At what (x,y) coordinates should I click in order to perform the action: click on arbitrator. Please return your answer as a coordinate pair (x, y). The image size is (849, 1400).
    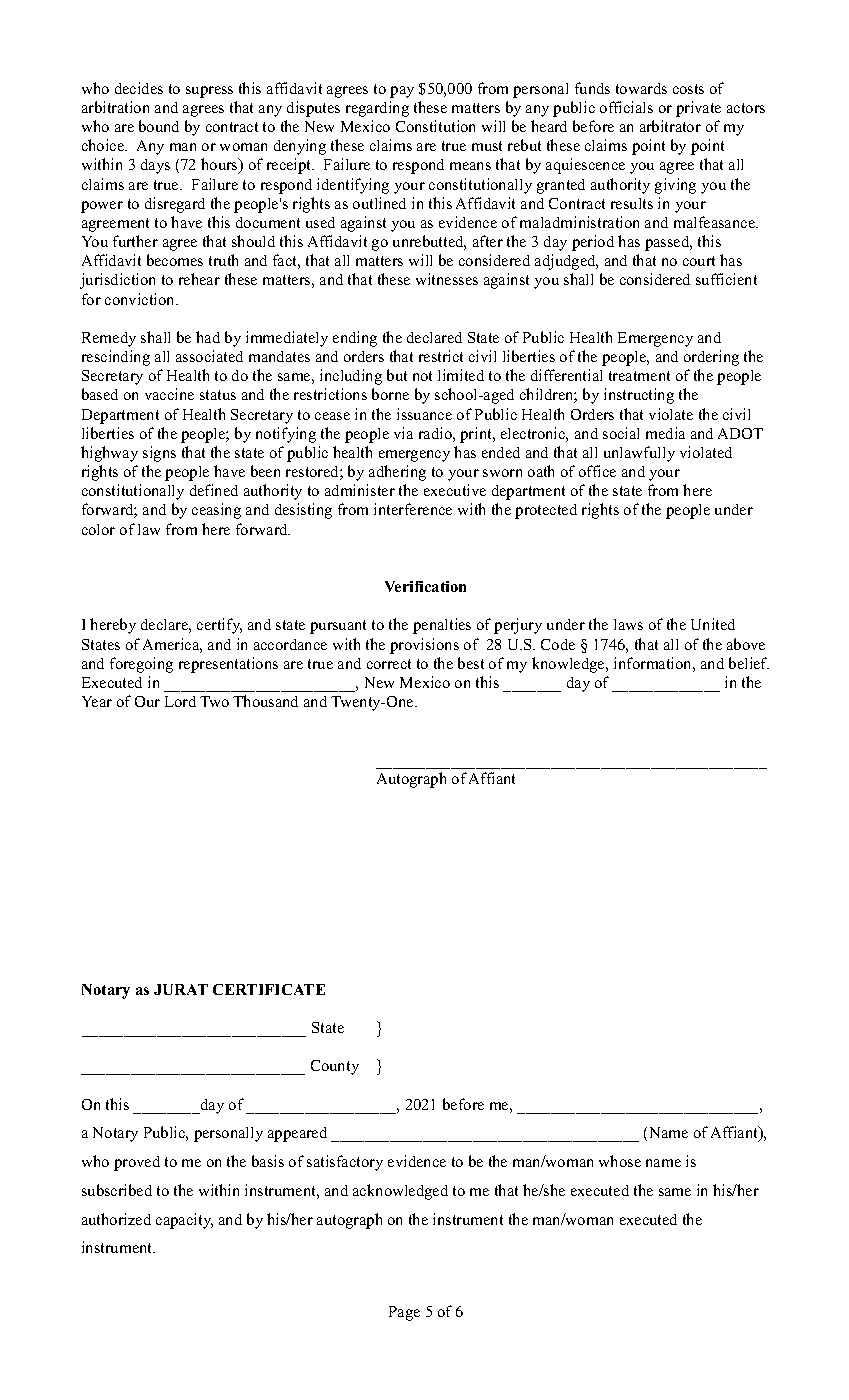
    Looking at the image, I should click on (670, 126).
